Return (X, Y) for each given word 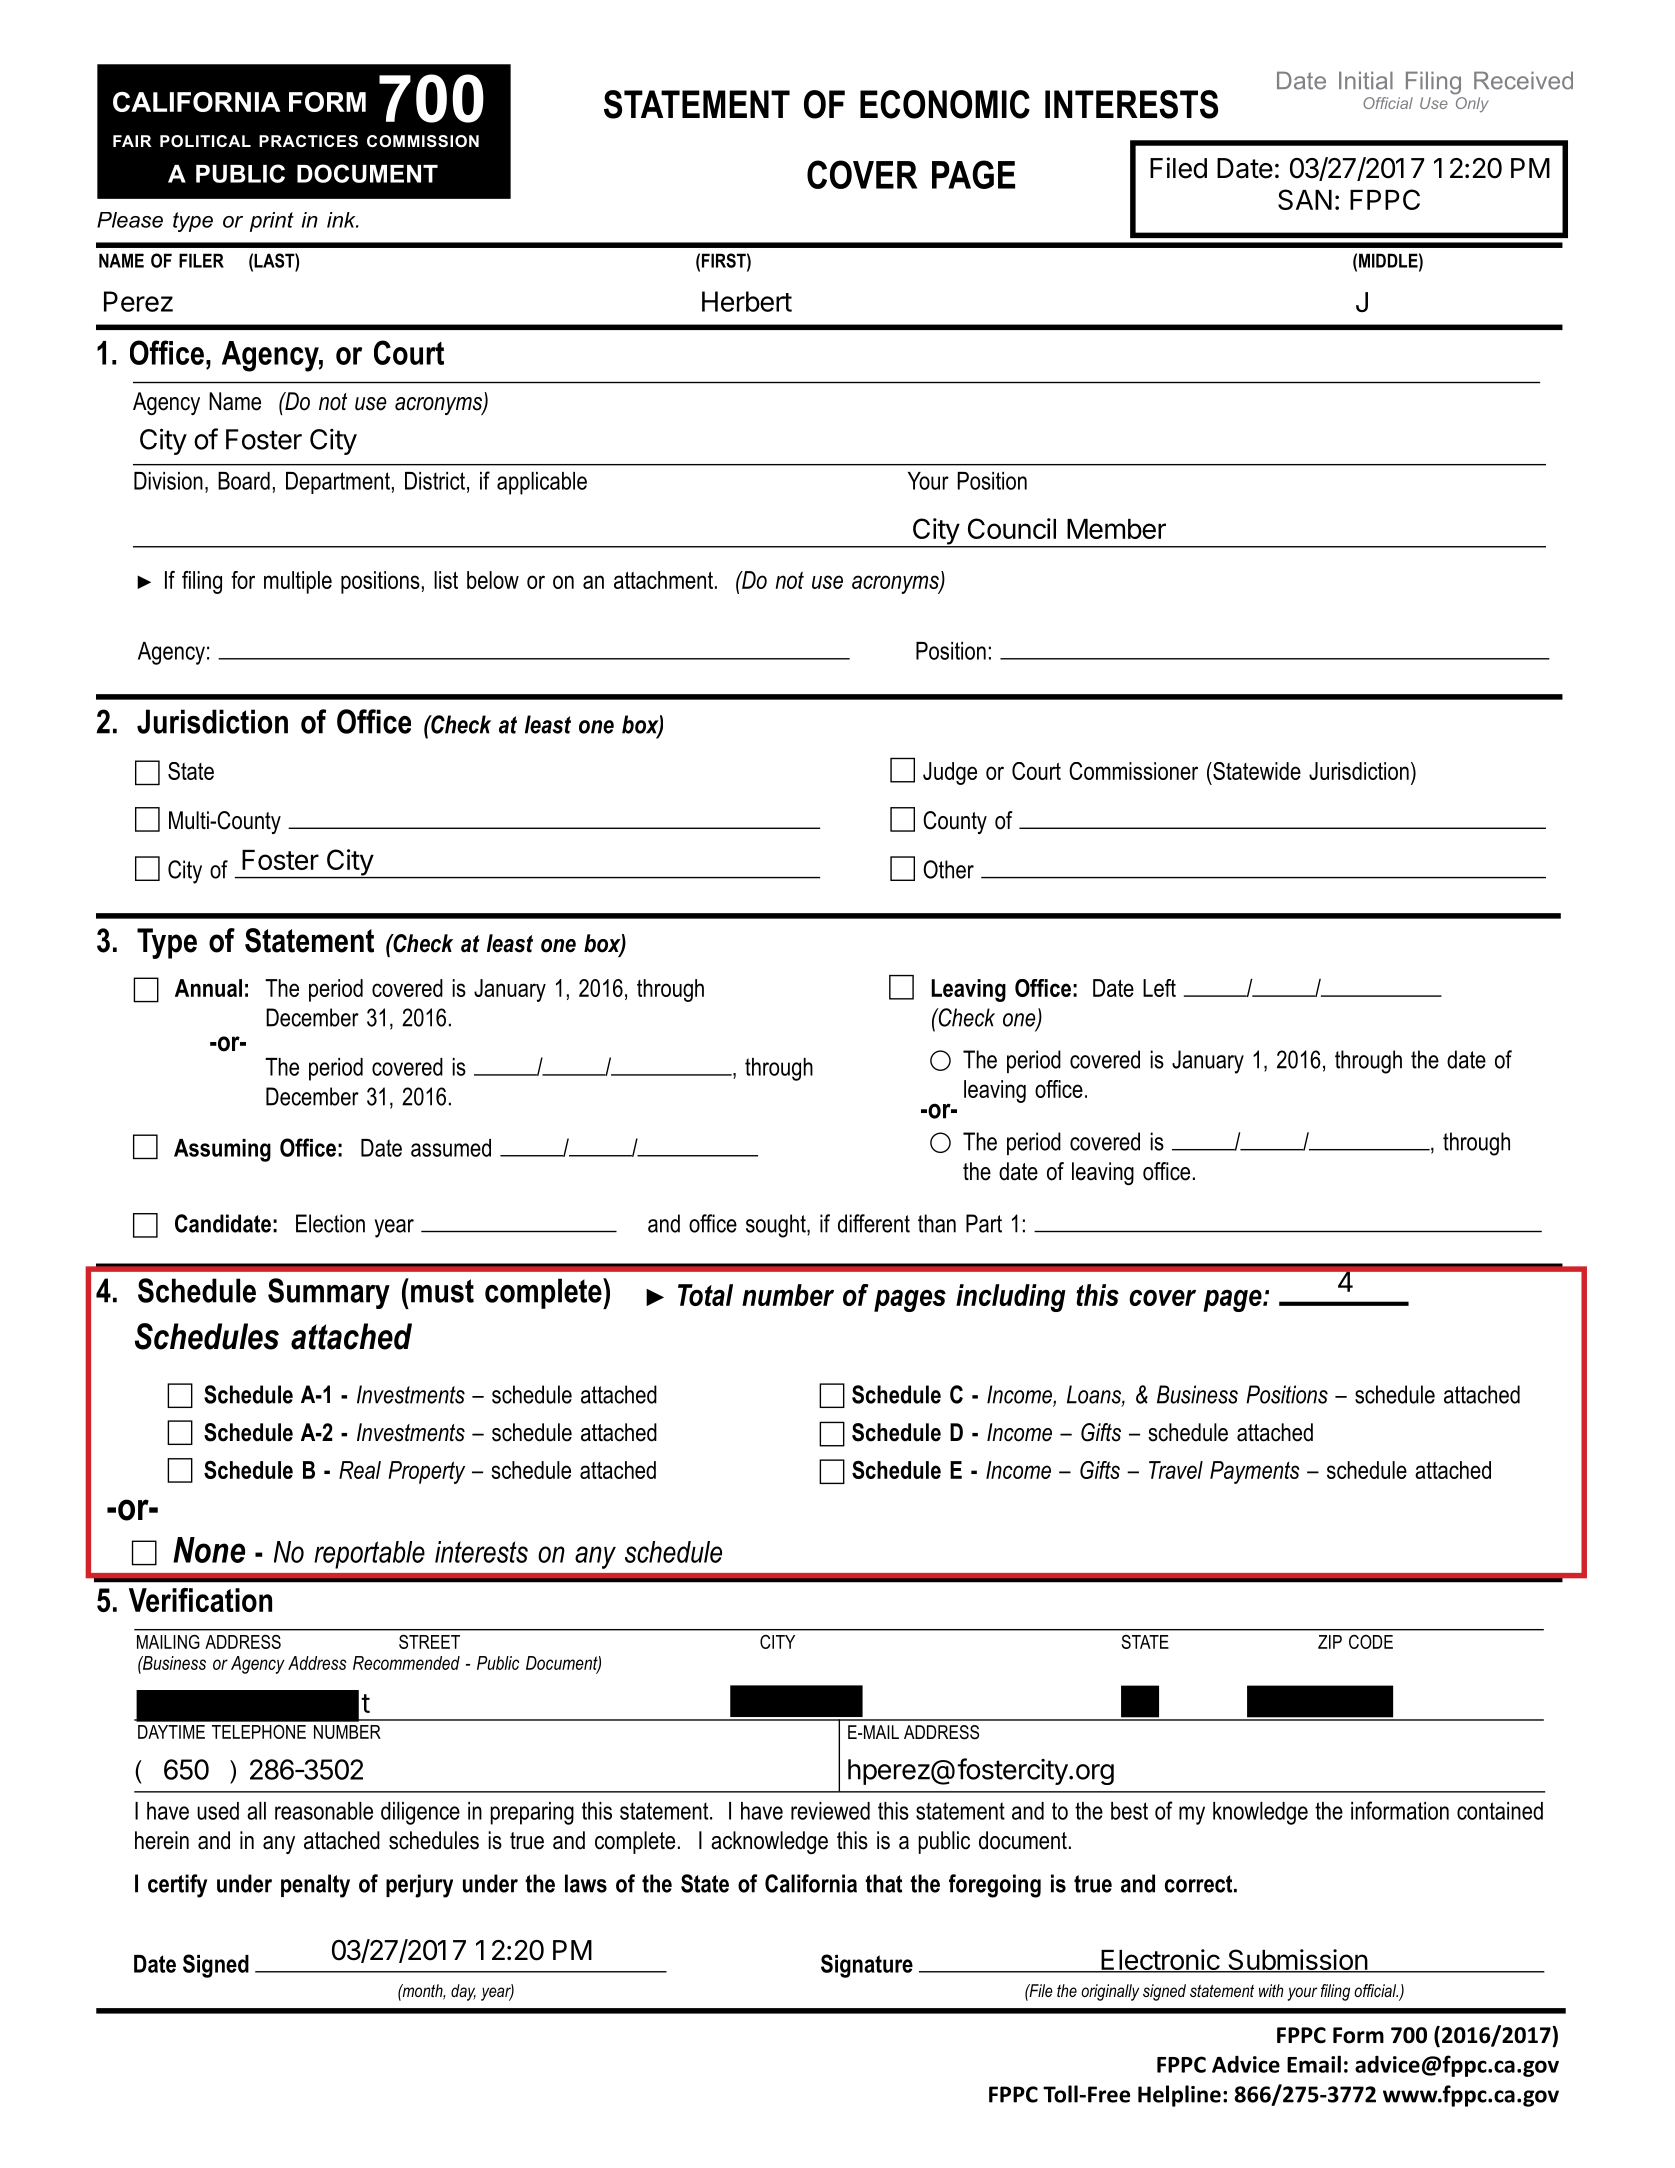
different (874, 1223)
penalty (315, 1886)
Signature (867, 1966)
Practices (308, 141)
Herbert (747, 301)
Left (1159, 988)
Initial (1366, 80)
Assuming (222, 1150)
